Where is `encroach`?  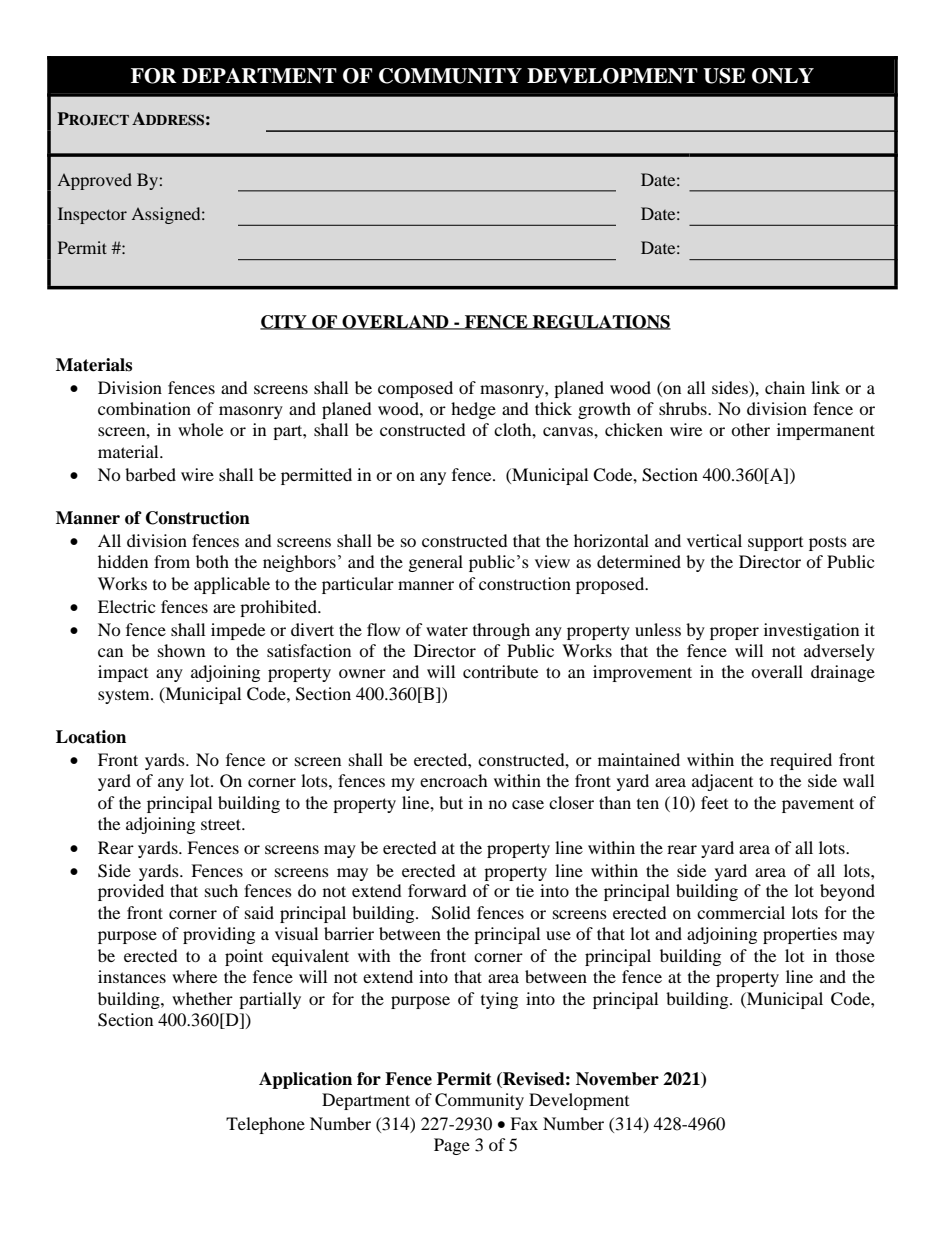 encroach is located at coordinates (454, 780).
